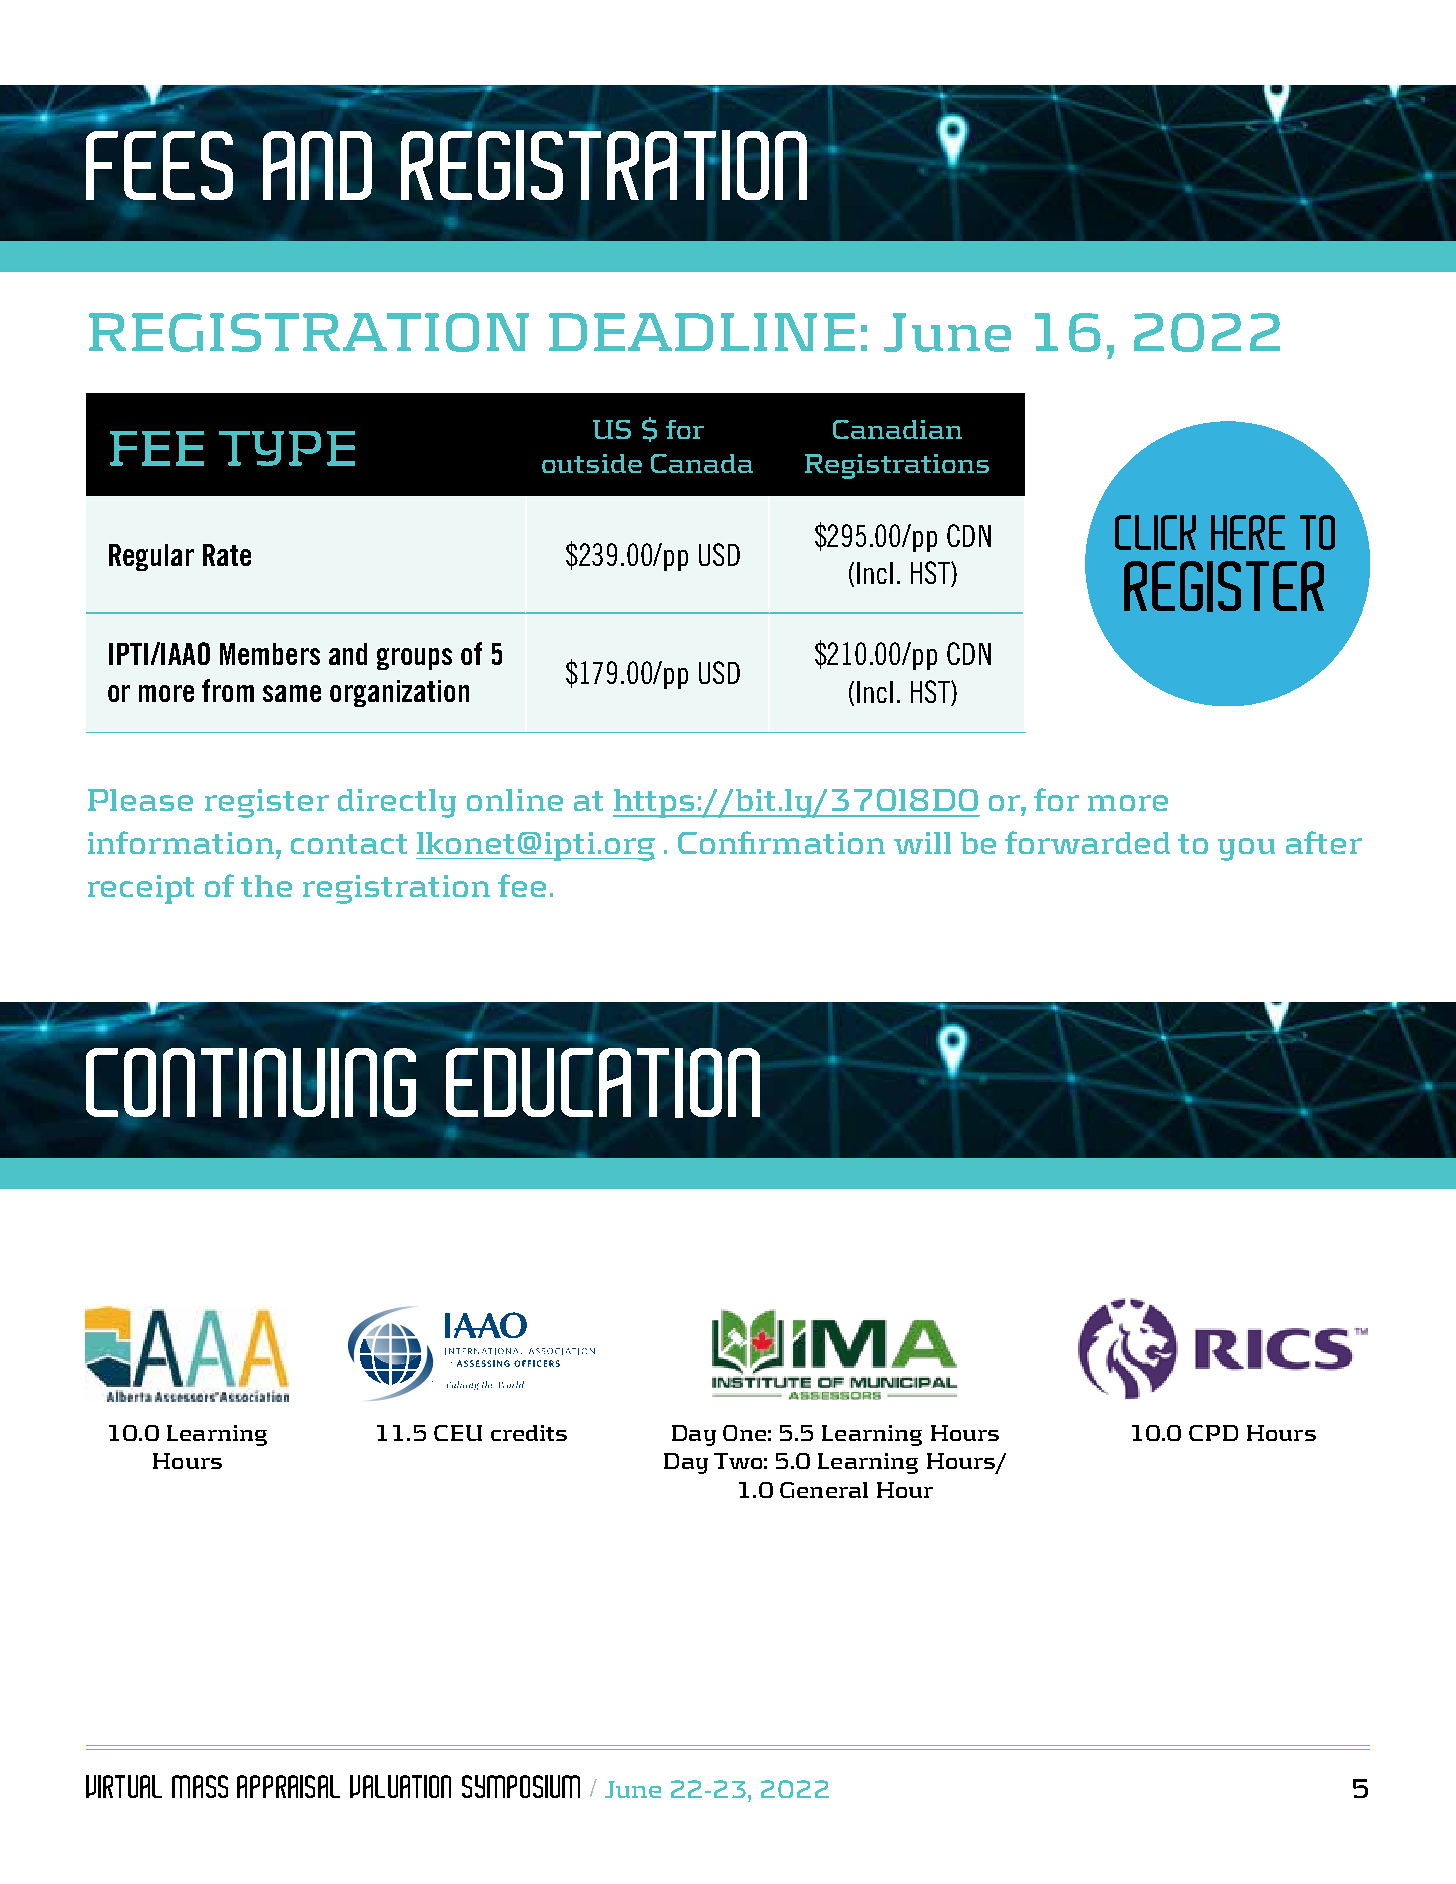 Image resolution: width=1456 pixels, height=1884 pixels. What do you see at coordinates (288, 1786) in the screenshot?
I see `Appraisal` at bounding box center [288, 1786].
